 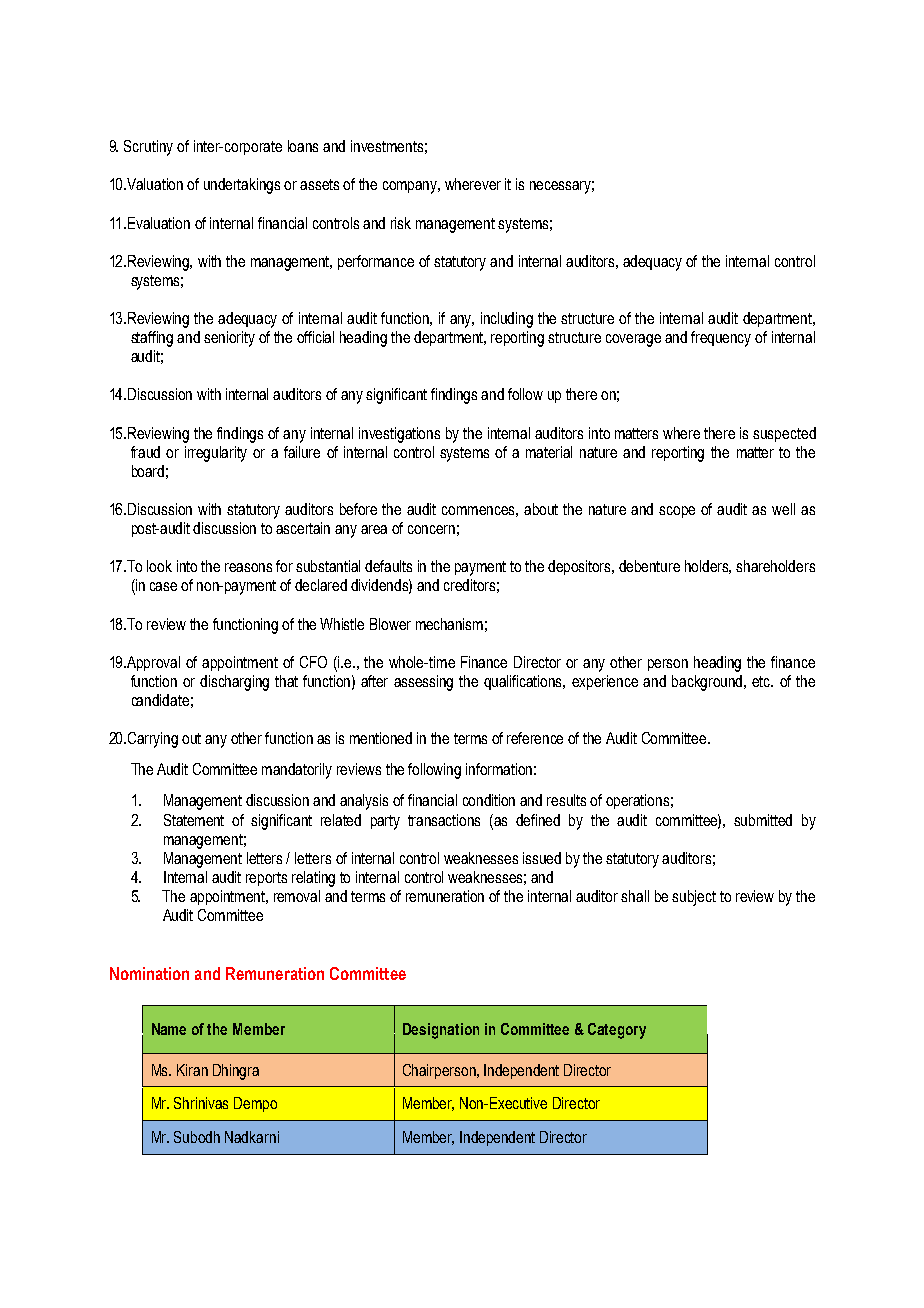 I want to click on Designation, so click(x=441, y=1031).
